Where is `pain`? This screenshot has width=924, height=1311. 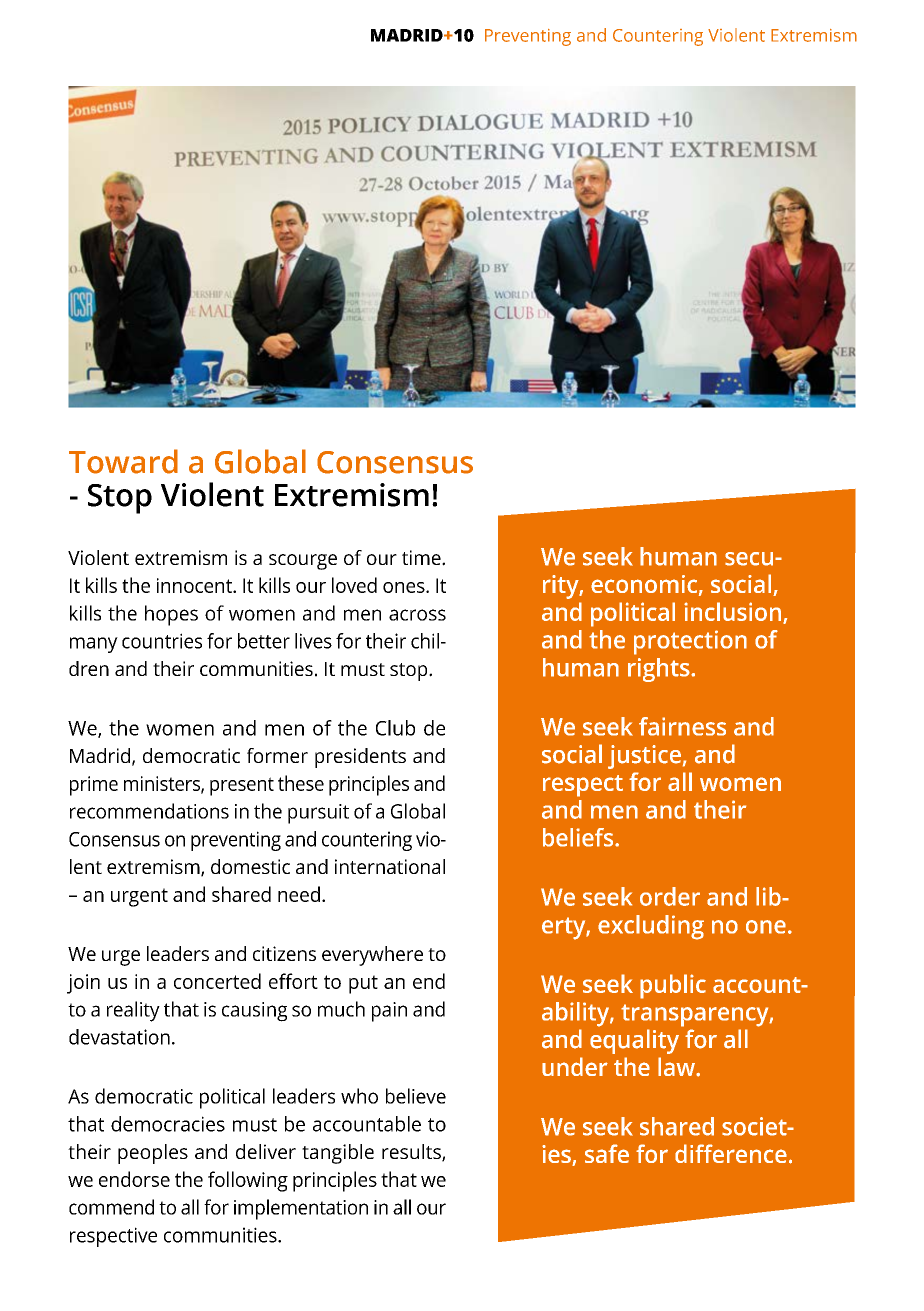 pain is located at coordinates (389, 1012).
